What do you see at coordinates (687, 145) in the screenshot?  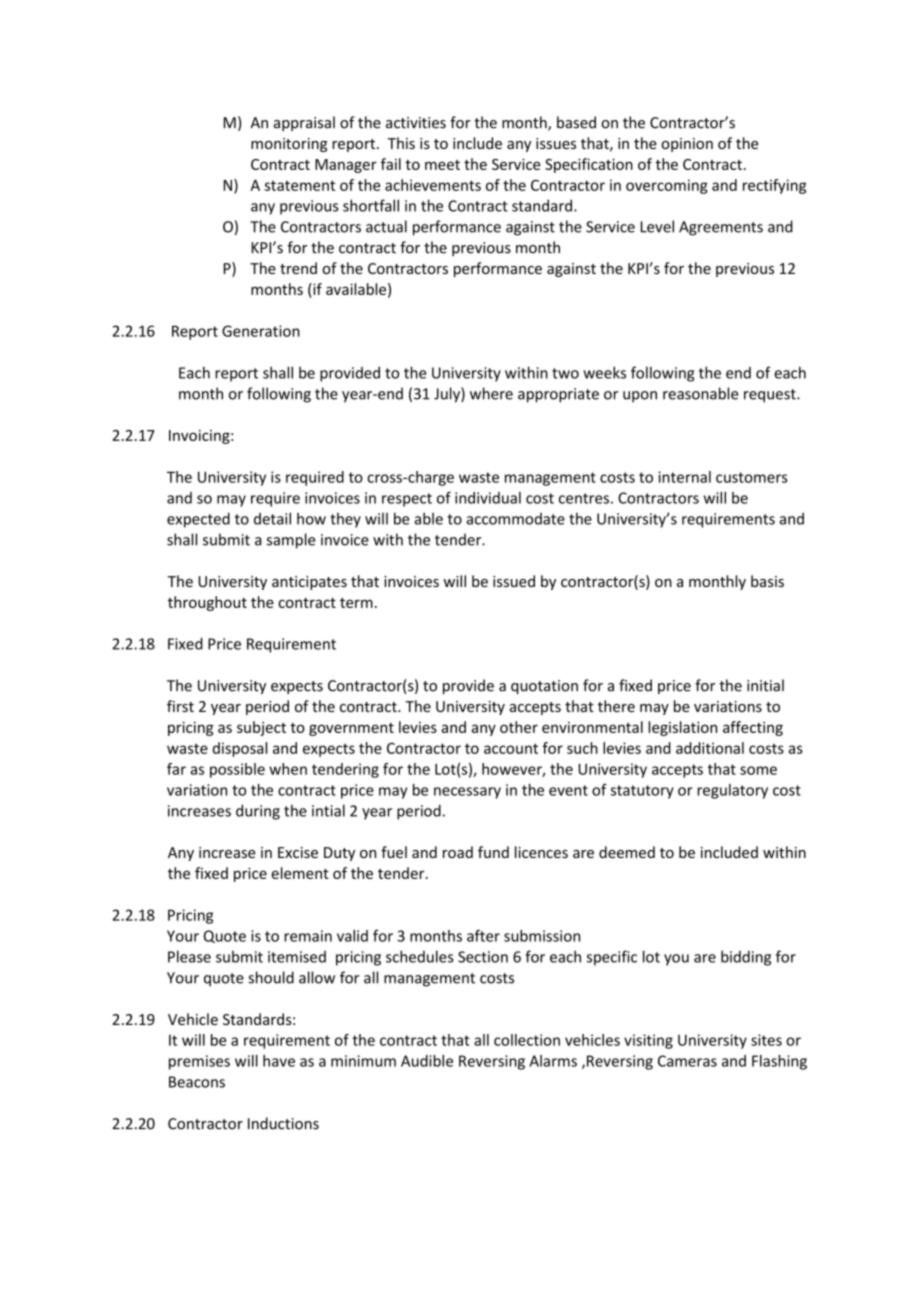 I see `opinion` at bounding box center [687, 145].
